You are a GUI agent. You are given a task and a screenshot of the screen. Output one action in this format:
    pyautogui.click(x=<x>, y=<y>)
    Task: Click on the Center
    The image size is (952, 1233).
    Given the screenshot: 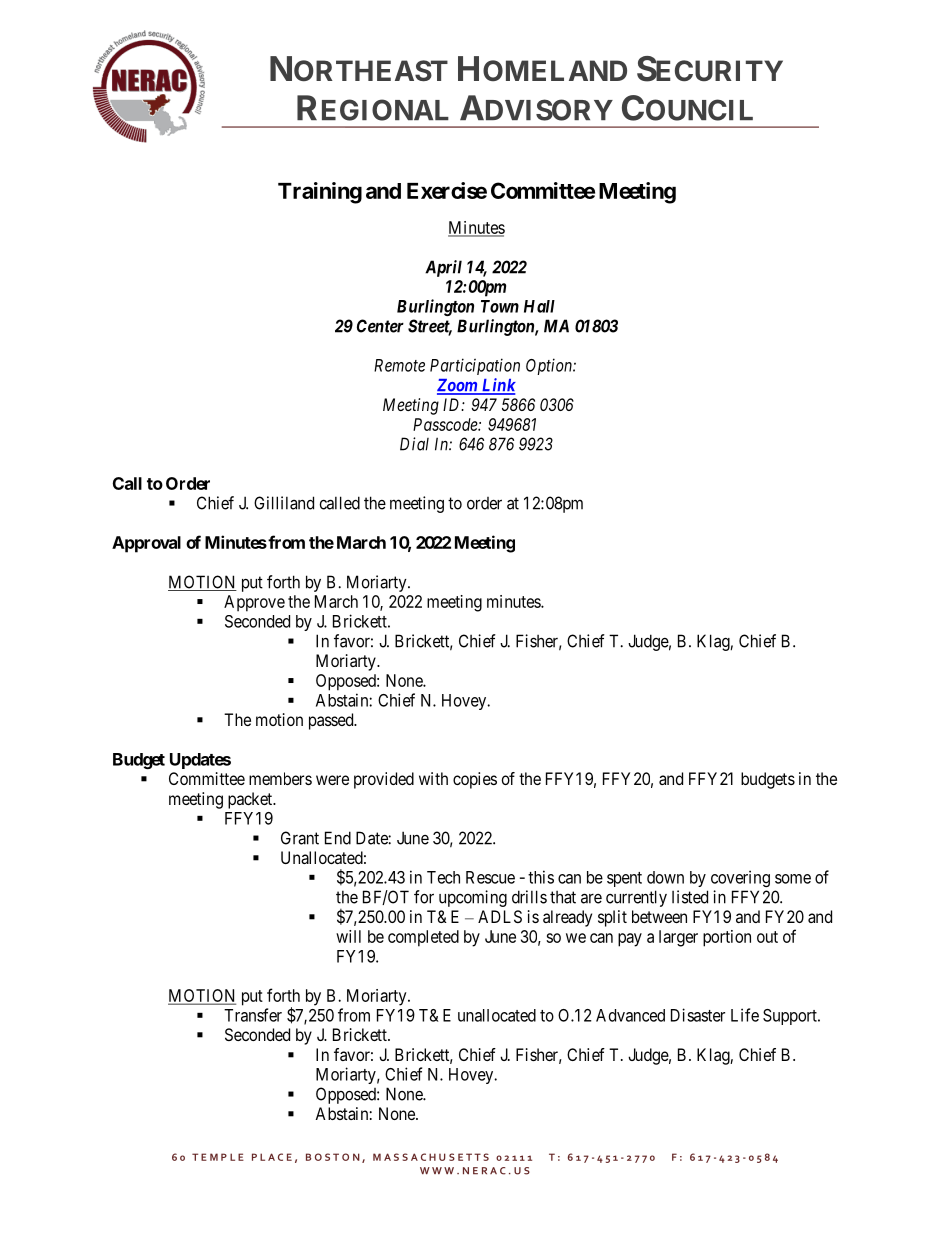 What is the action you would take?
    pyautogui.click(x=380, y=326)
